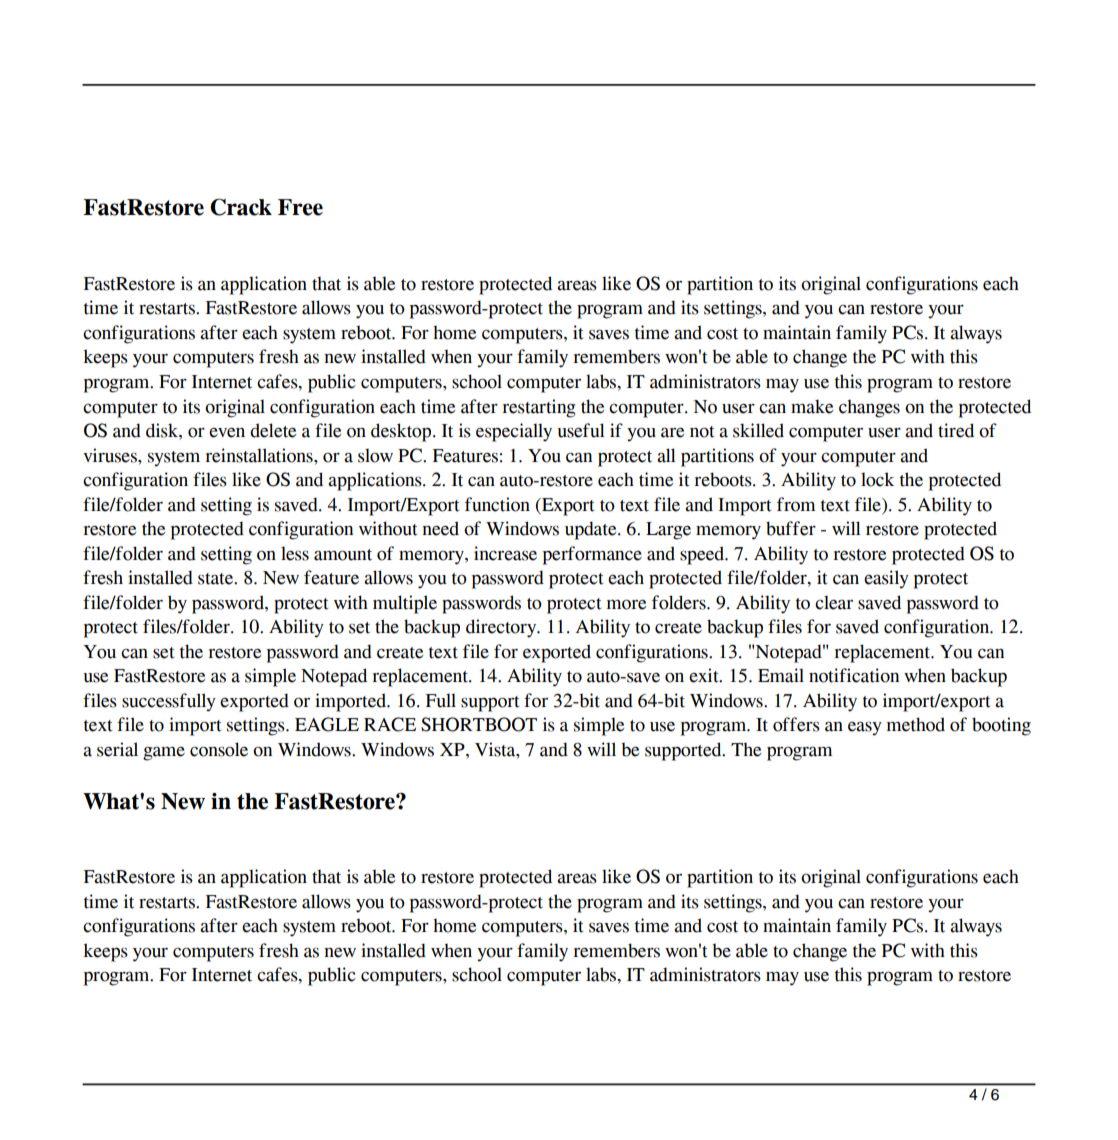 The image size is (1118, 1140). I want to click on make, so click(812, 406).
